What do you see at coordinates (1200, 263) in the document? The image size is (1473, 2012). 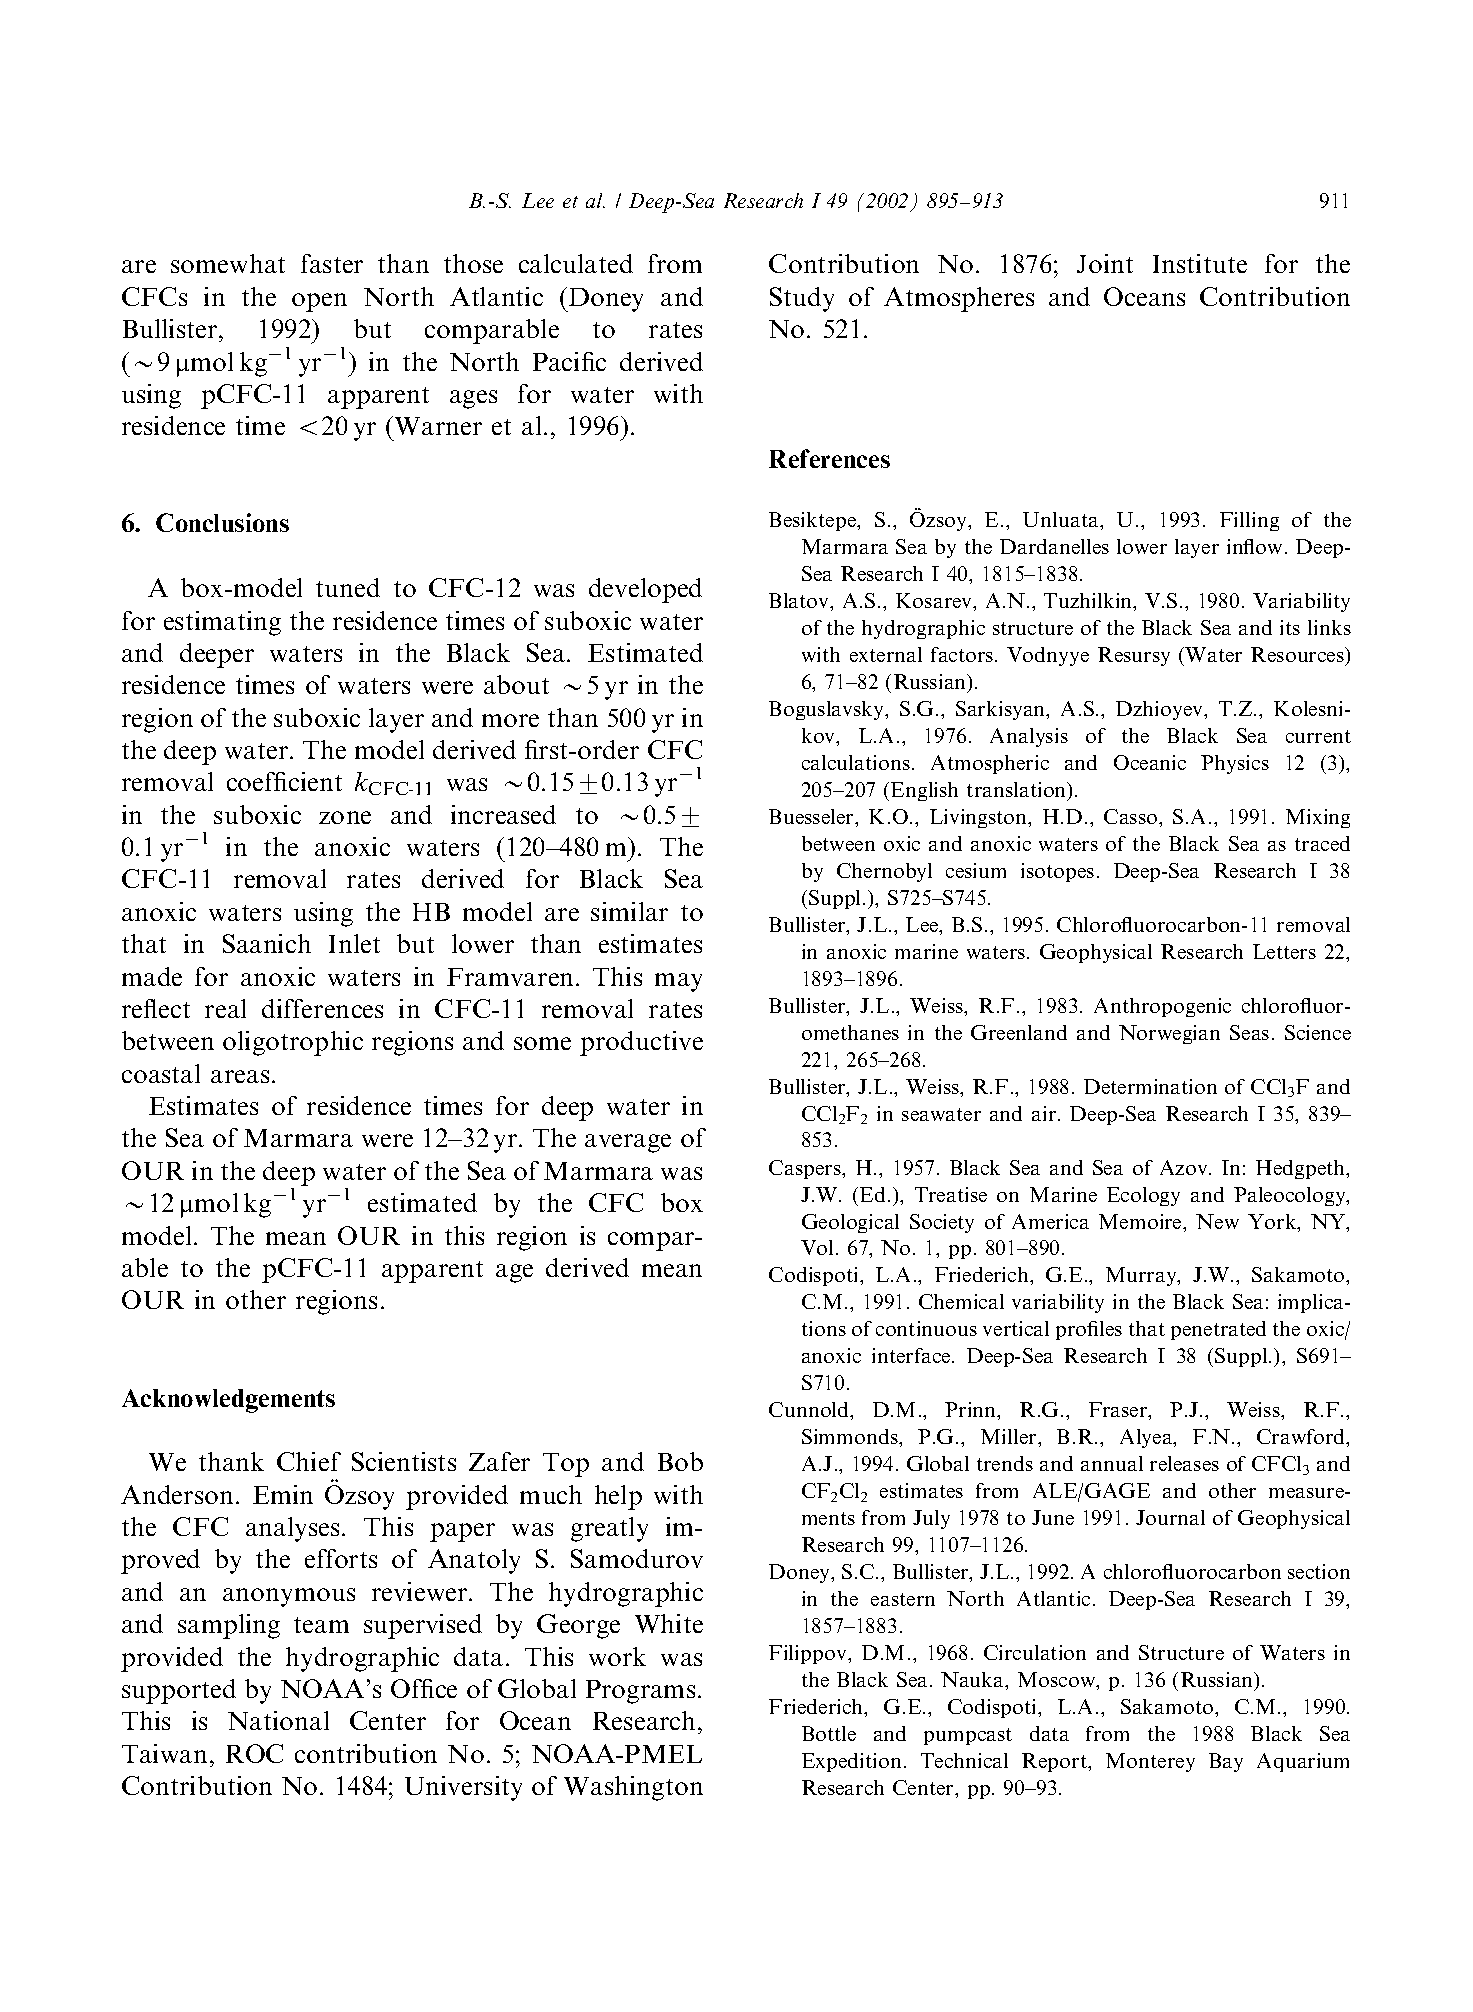 I see `Institute` at bounding box center [1200, 263].
